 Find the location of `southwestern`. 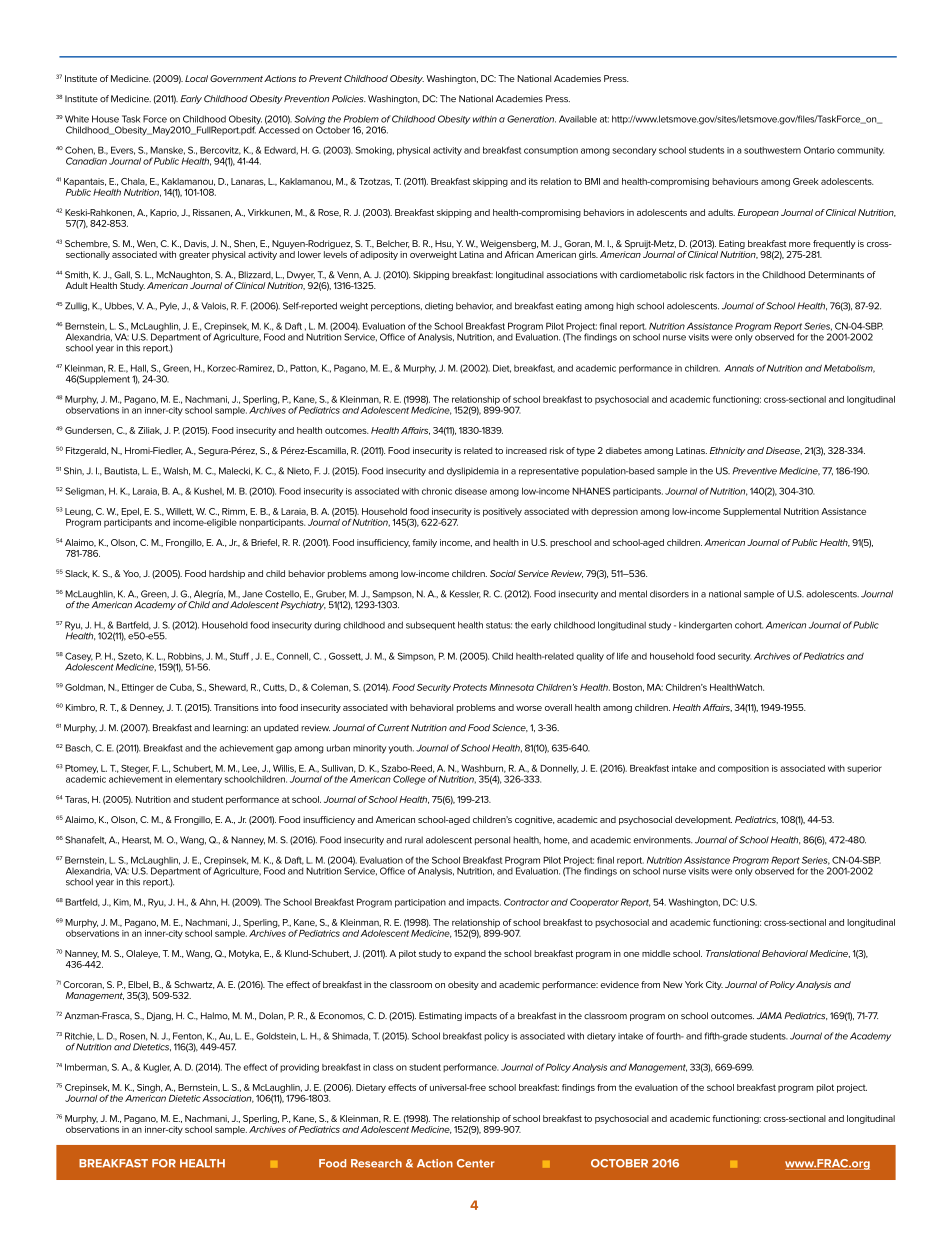

southwestern is located at coordinates (772, 150).
